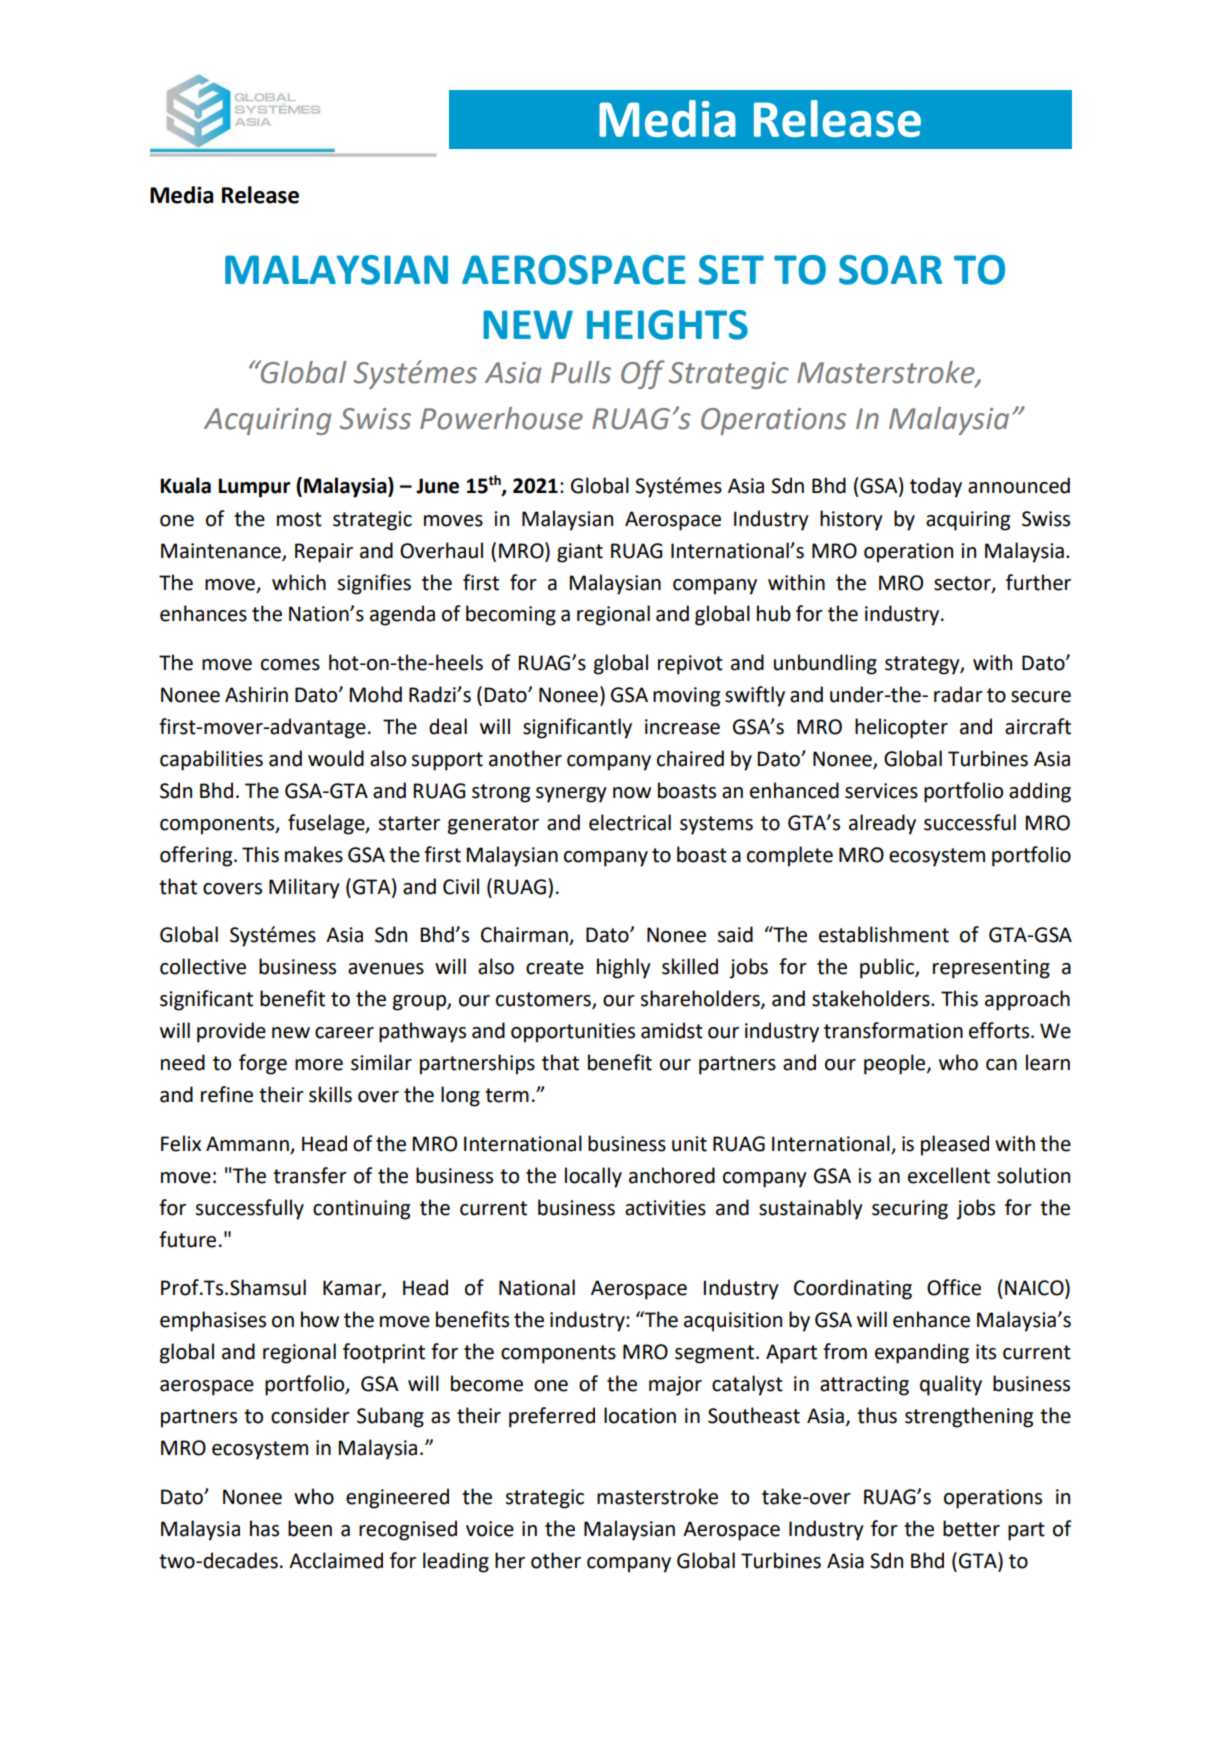 This screenshot has height=1743, width=1232. What do you see at coordinates (971, 1528) in the screenshot?
I see `better` at bounding box center [971, 1528].
